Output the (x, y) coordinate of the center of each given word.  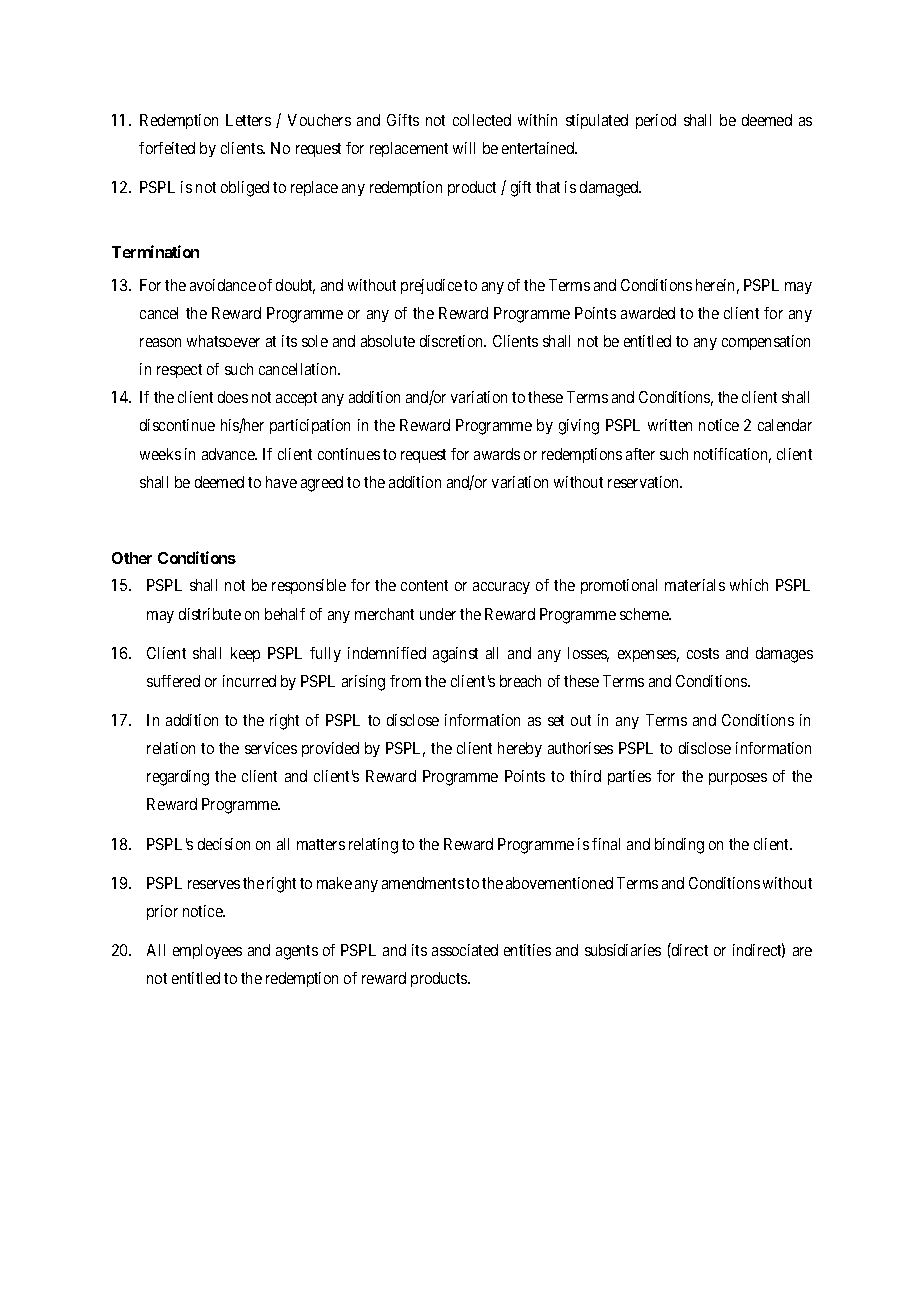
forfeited (167, 148)
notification (732, 455)
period (656, 121)
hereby (520, 749)
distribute (210, 614)
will (464, 148)
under (438, 614)
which (749, 585)
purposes (738, 779)
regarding (178, 778)
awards (497, 454)
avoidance (223, 285)
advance (229, 454)
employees (207, 951)
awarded (648, 313)
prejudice (431, 286)
